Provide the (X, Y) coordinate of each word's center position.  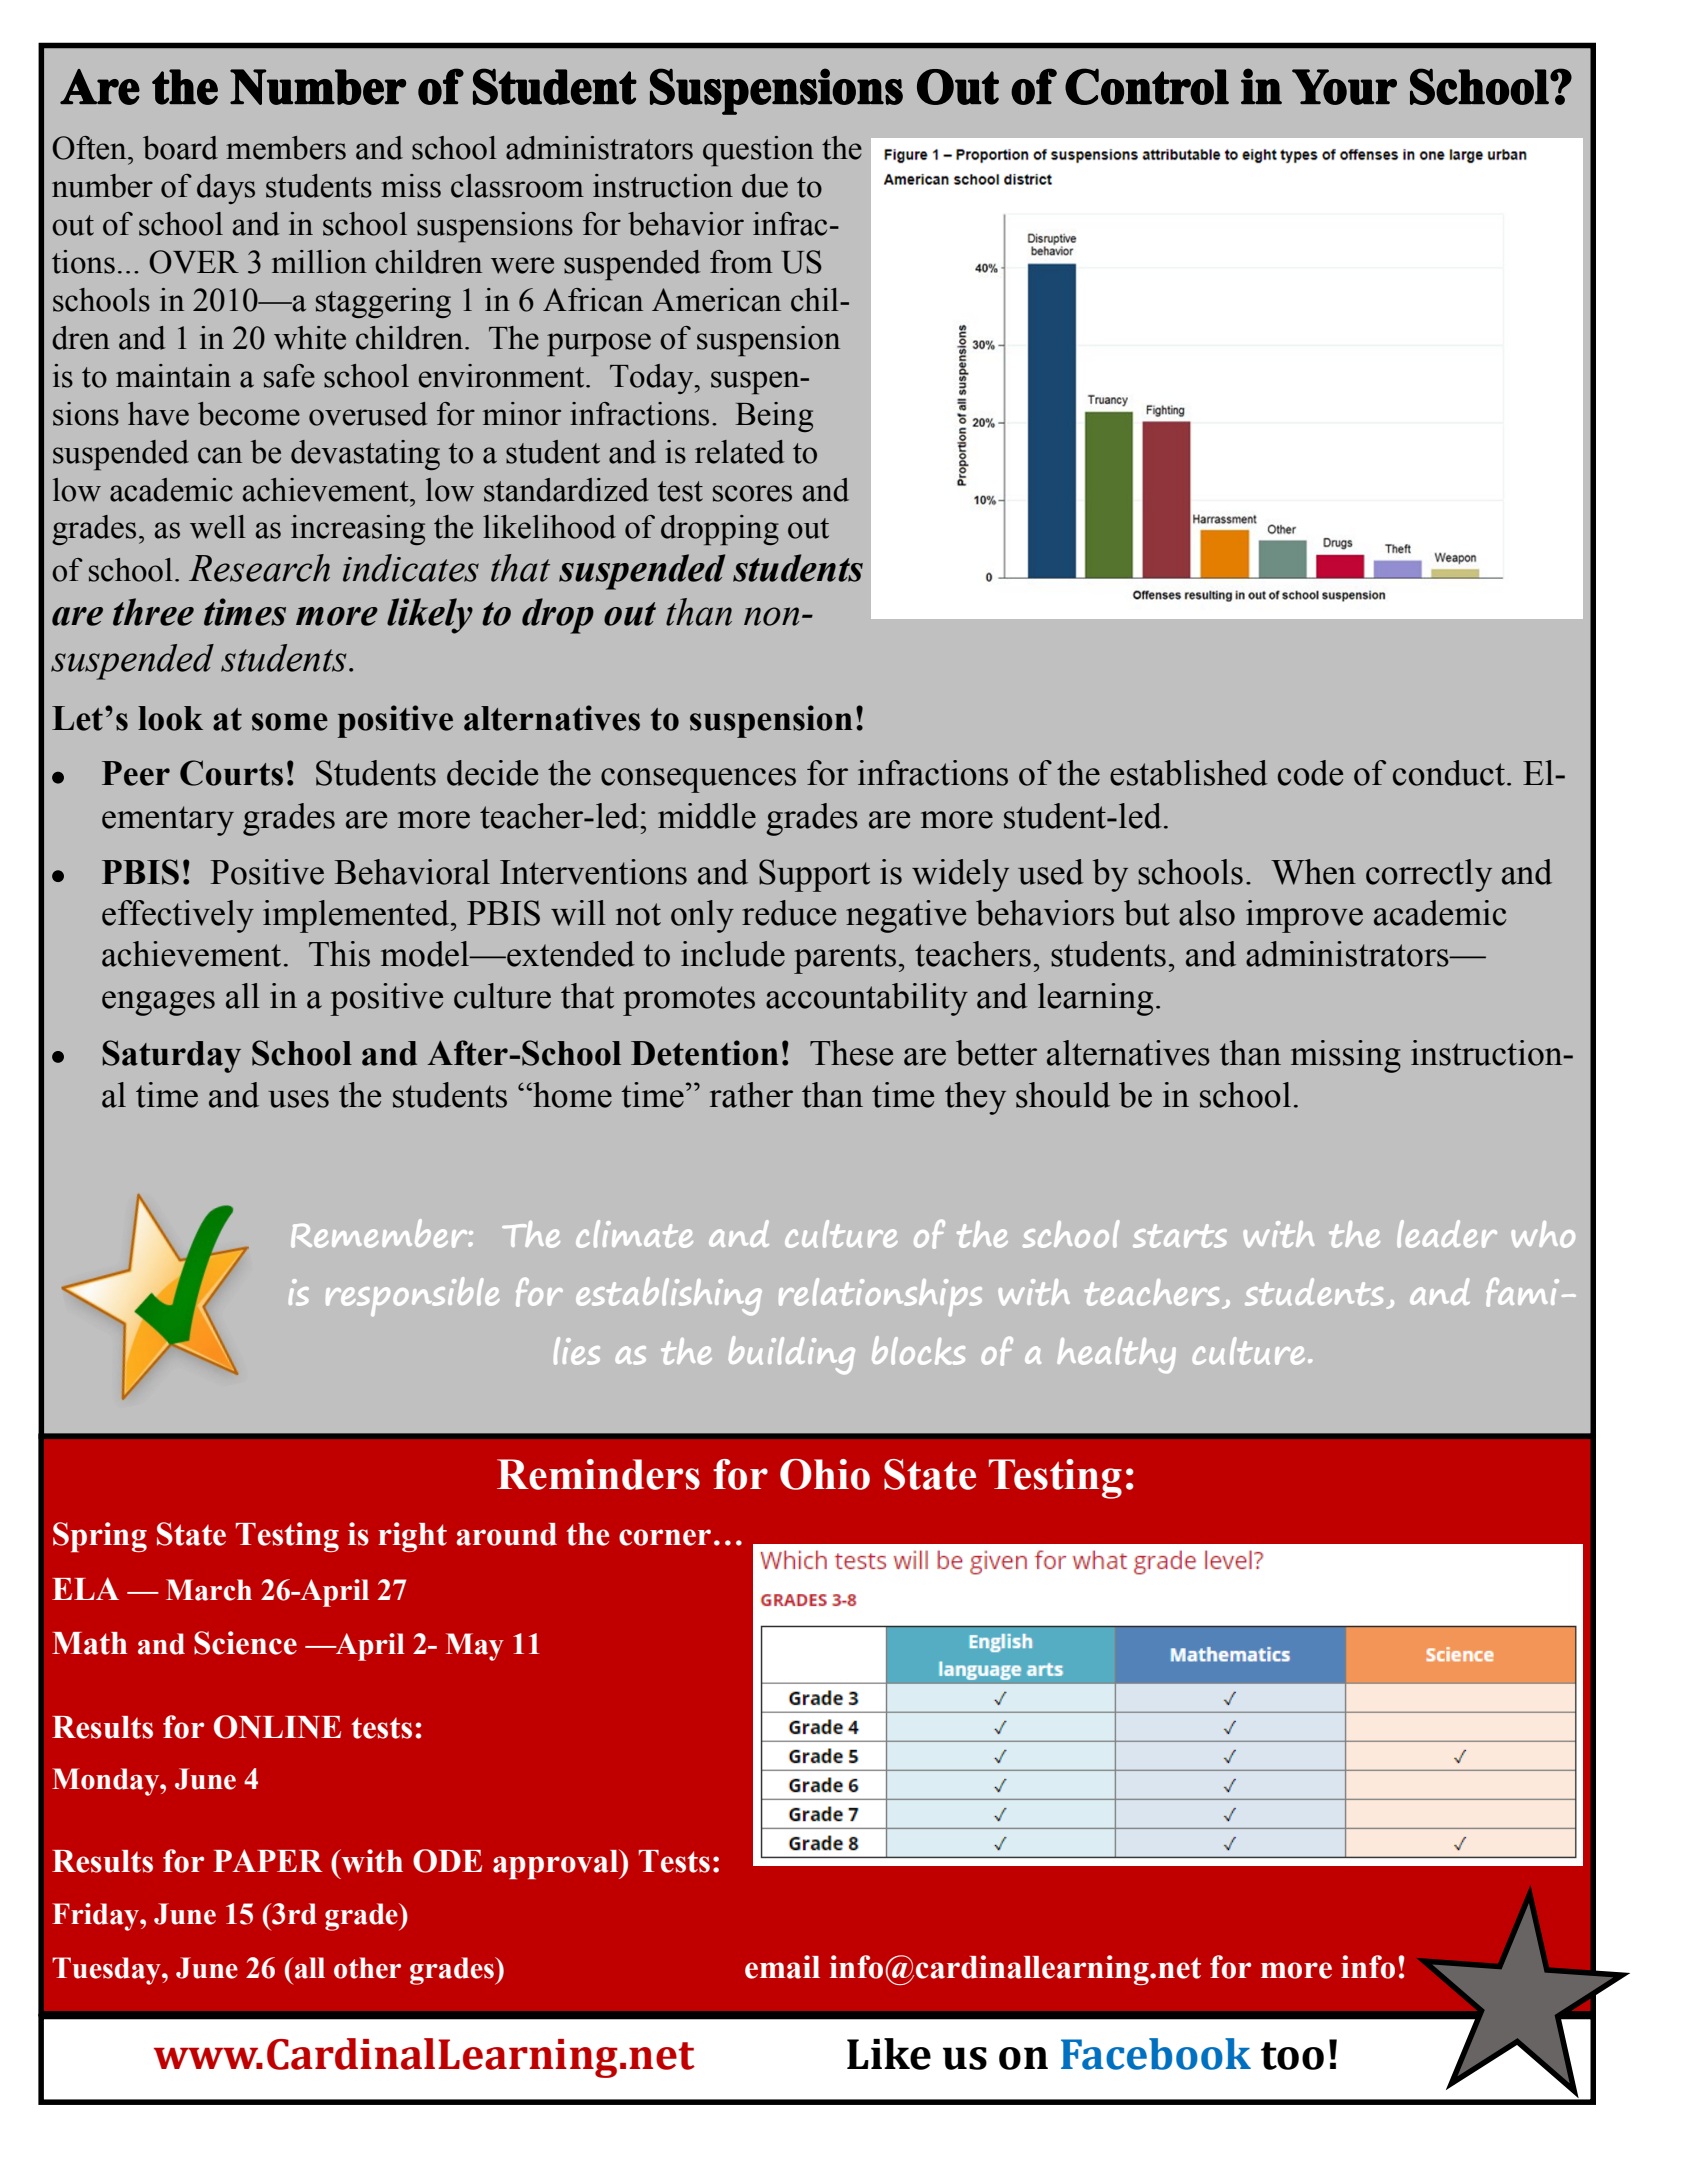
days (226, 189)
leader (1447, 1234)
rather (751, 1095)
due (765, 186)
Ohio (825, 1474)
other (367, 1968)
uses (298, 1099)
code (1310, 773)
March (209, 1590)
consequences (698, 780)
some (290, 722)
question (758, 151)
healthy (1116, 1355)
